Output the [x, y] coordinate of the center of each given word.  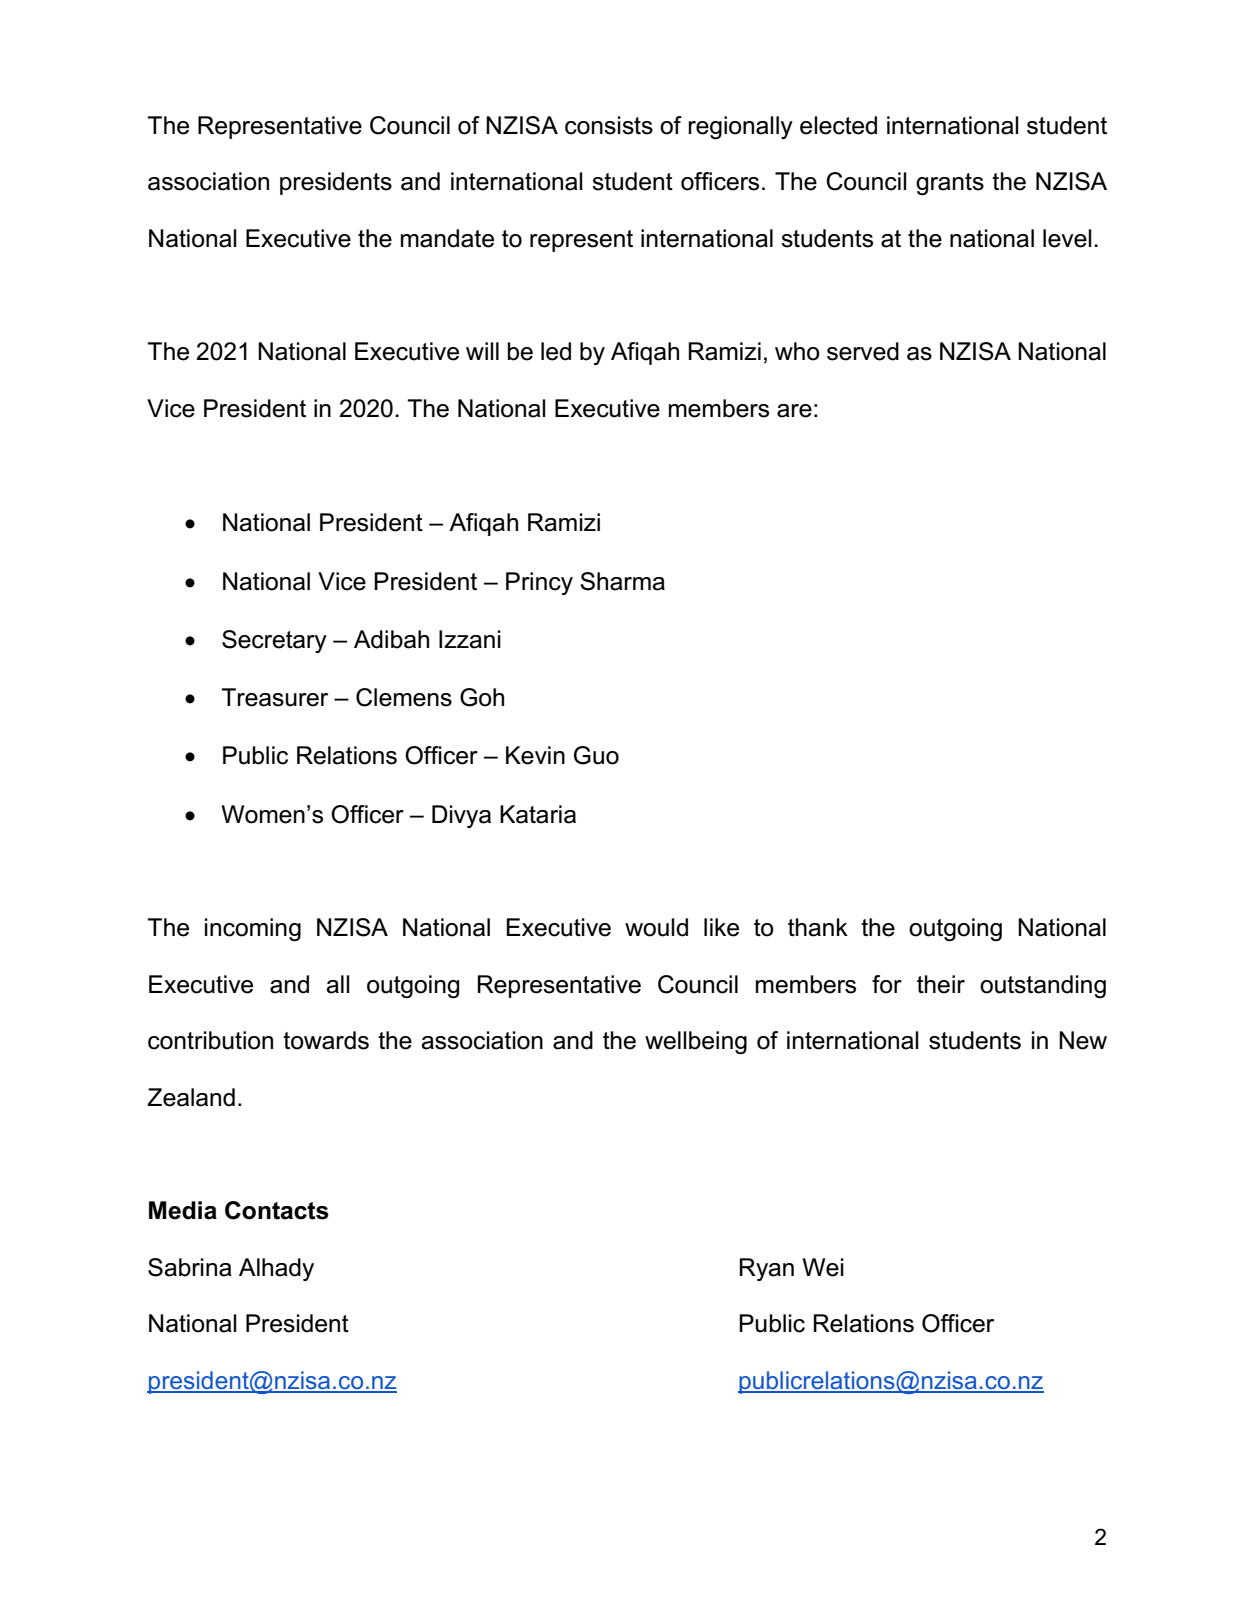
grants [950, 184]
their [941, 984]
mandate [447, 238]
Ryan [767, 1269]
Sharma [622, 581]
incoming [253, 929]
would [656, 927]
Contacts [277, 1210]
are [794, 411]
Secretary [274, 641]
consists [609, 125]
